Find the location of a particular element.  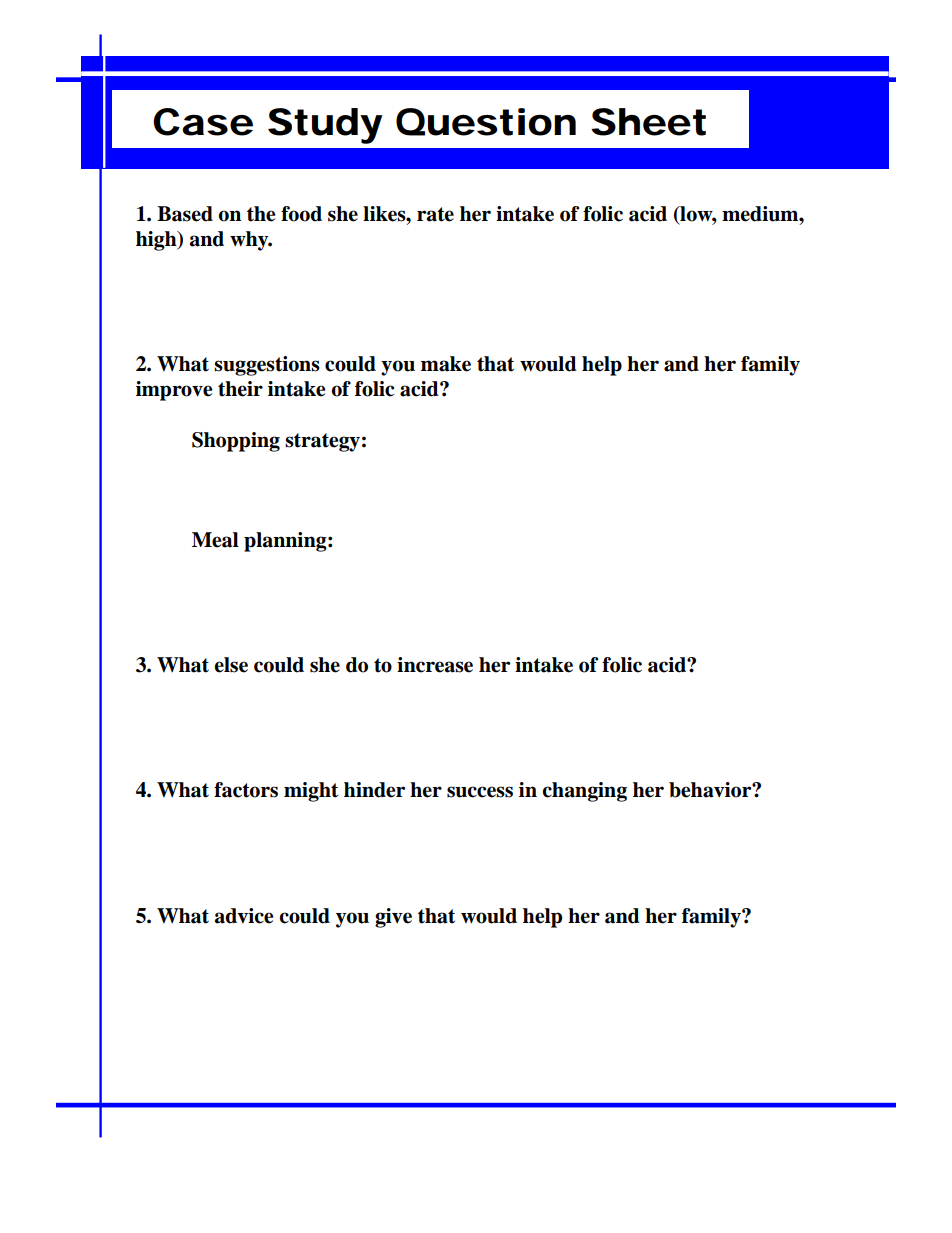

make is located at coordinates (446, 364).
